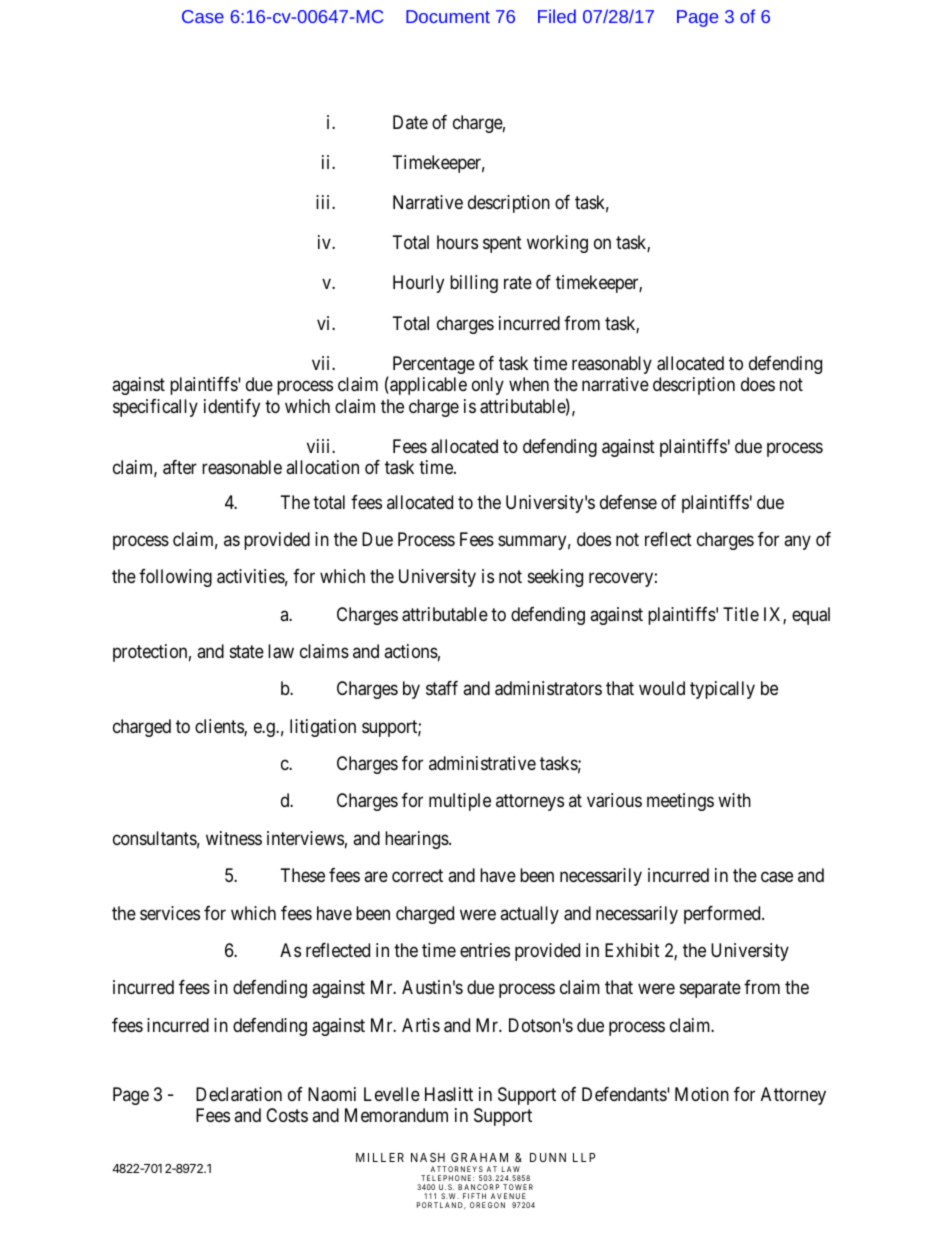 This document has height=1233, width=952. Describe the element at coordinates (170, 913) in the document. I see `services` at that location.
